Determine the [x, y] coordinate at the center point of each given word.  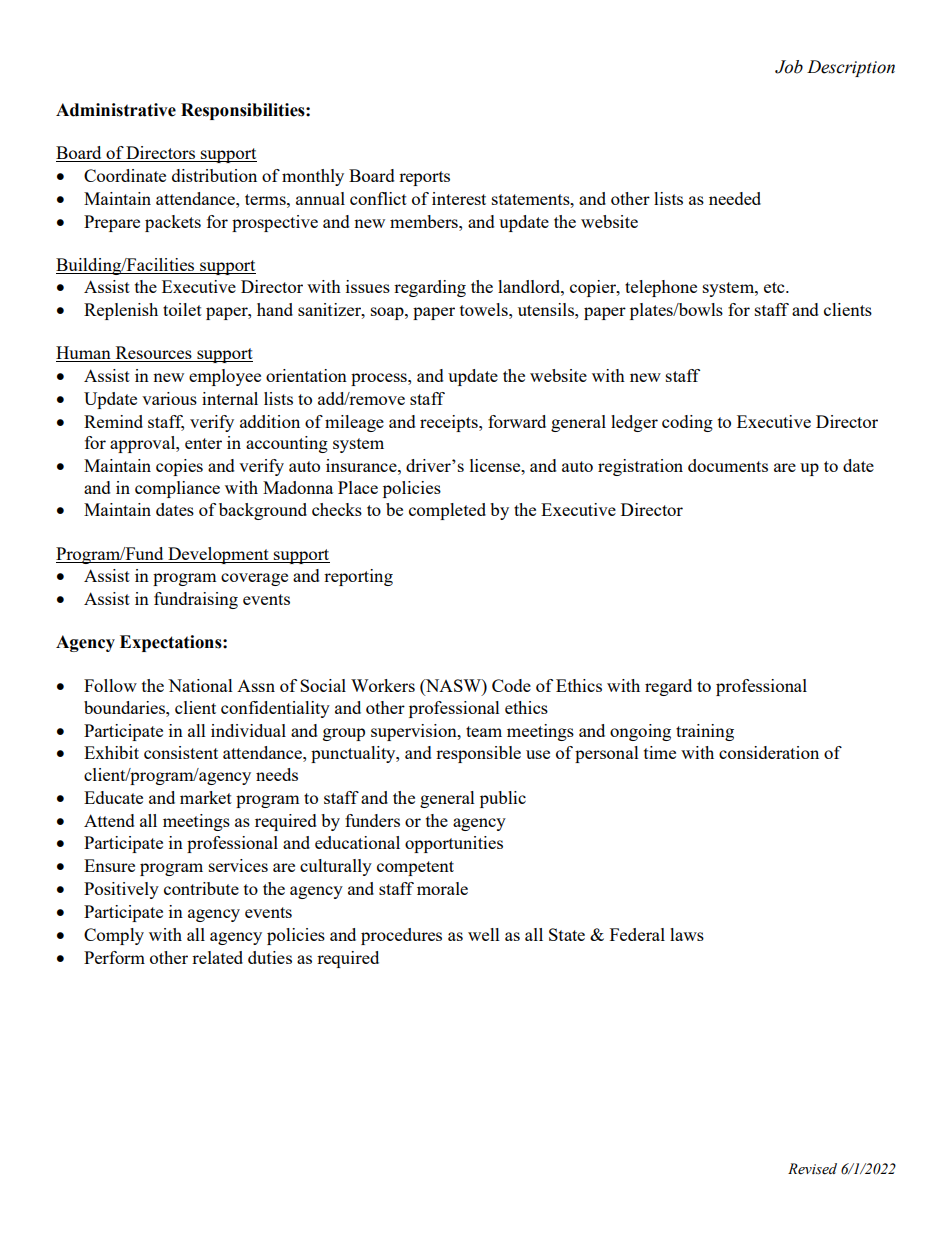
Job [789, 67]
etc [775, 287]
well [484, 934]
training [705, 732]
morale [442, 888]
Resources [153, 354]
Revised [812, 1169]
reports [424, 178]
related [217, 957]
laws [687, 934]
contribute [201, 888]
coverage [254, 579]
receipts [450, 423]
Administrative [116, 110]
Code [511, 685]
